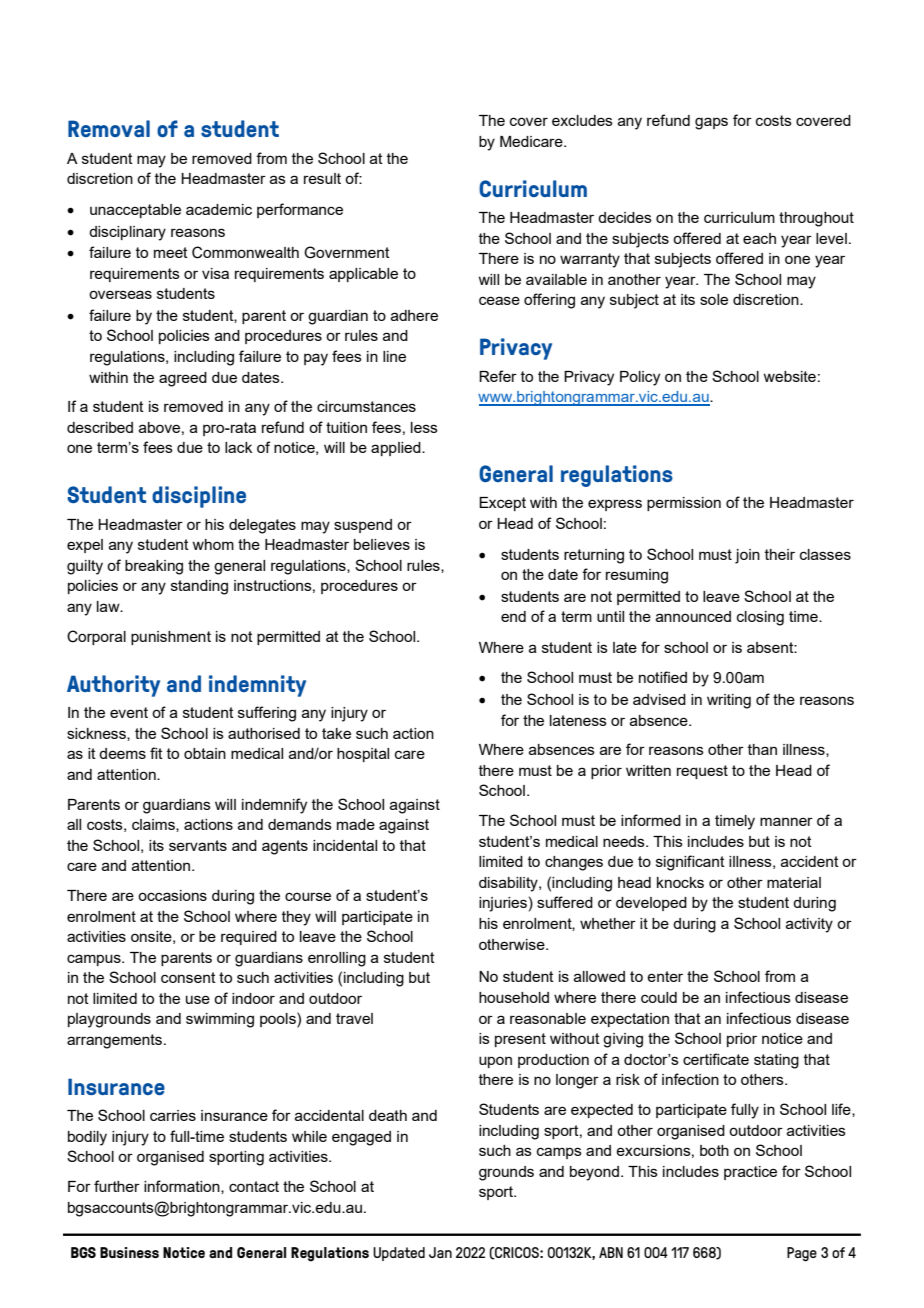 This page has height=1308, width=924. Describe the element at coordinates (789, 376) in the page. I see `website` at that location.
